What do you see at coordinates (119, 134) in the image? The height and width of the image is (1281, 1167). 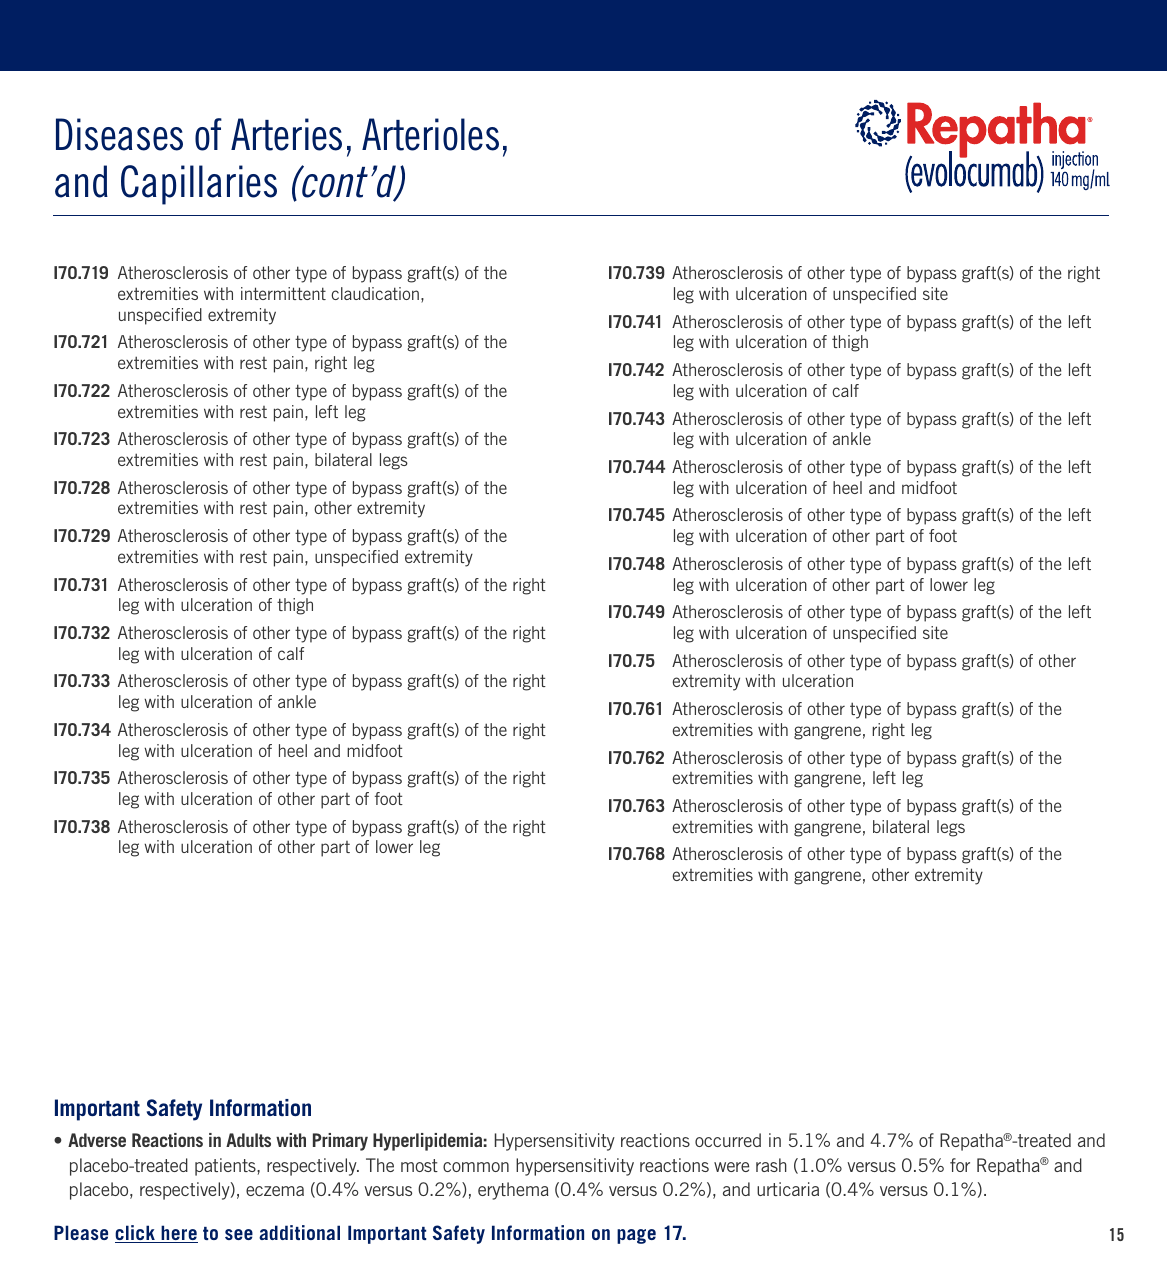 I see `Diseases` at bounding box center [119, 134].
